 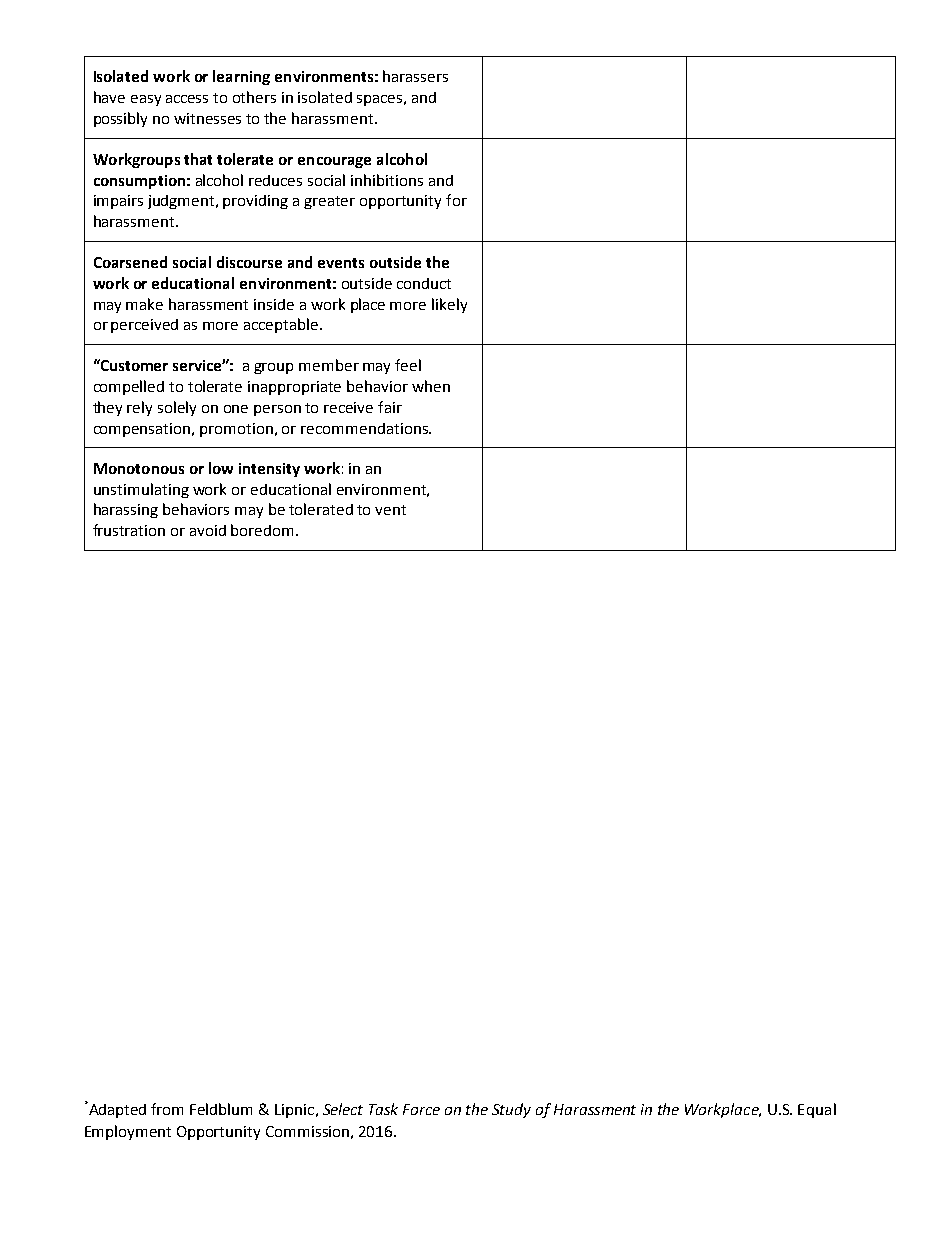 What do you see at coordinates (379, 100) in the document?
I see `spaces` at bounding box center [379, 100].
